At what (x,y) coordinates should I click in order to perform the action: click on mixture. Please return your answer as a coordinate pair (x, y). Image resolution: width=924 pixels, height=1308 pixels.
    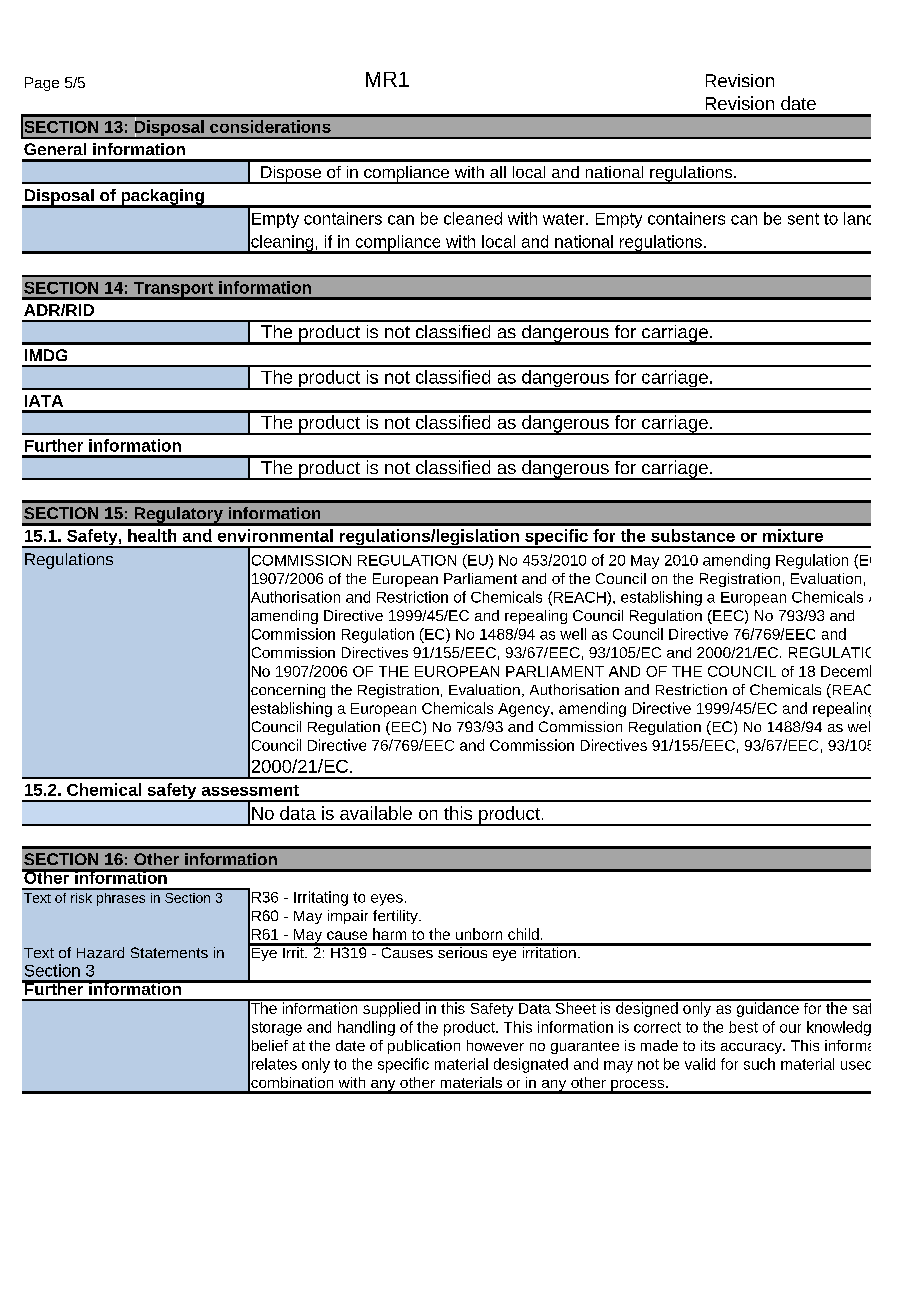
    Looking at the image, I should click on (793, 535).
